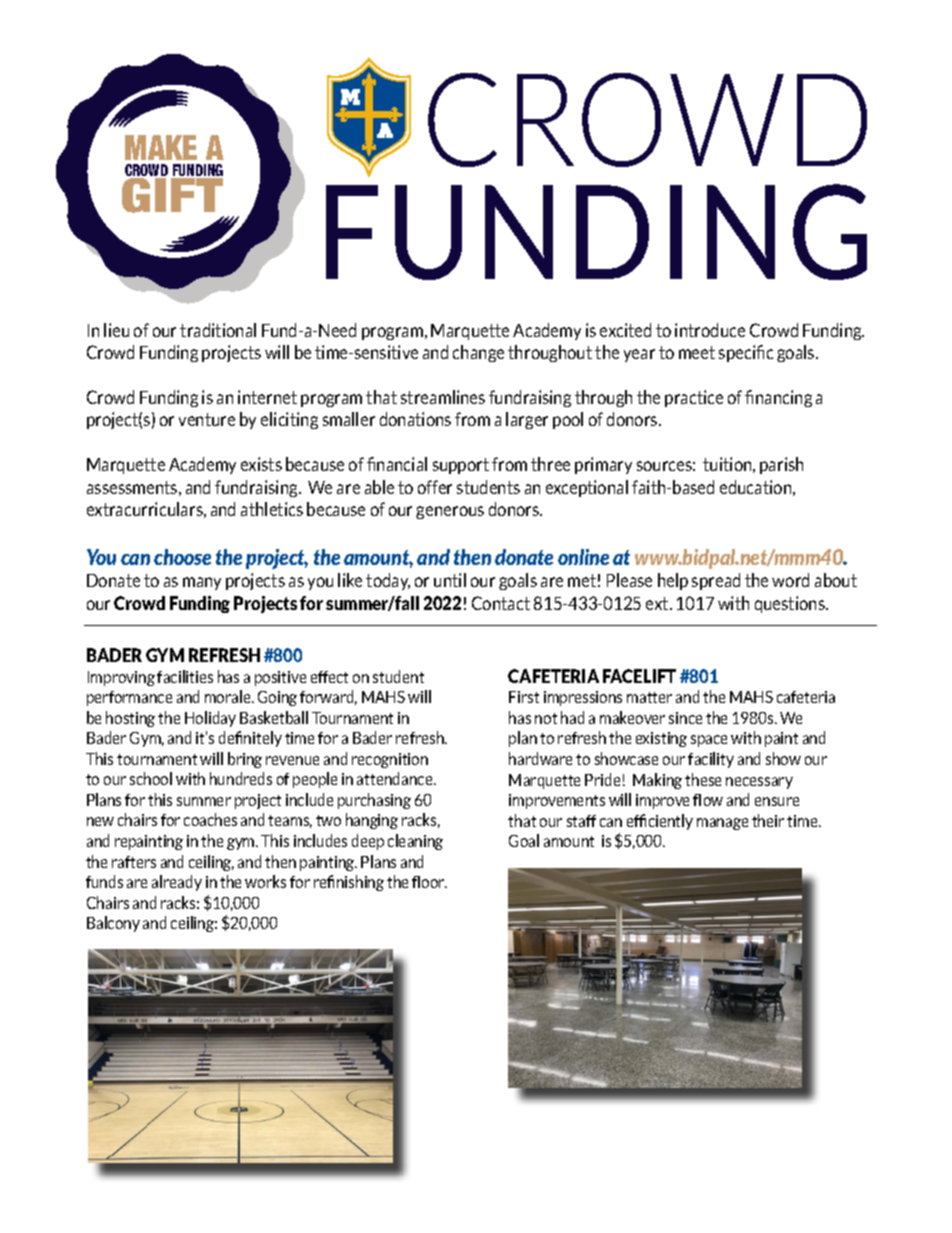 This screenshot has width=952, height=1233. I want to click on Contact, so click(501, 603).
